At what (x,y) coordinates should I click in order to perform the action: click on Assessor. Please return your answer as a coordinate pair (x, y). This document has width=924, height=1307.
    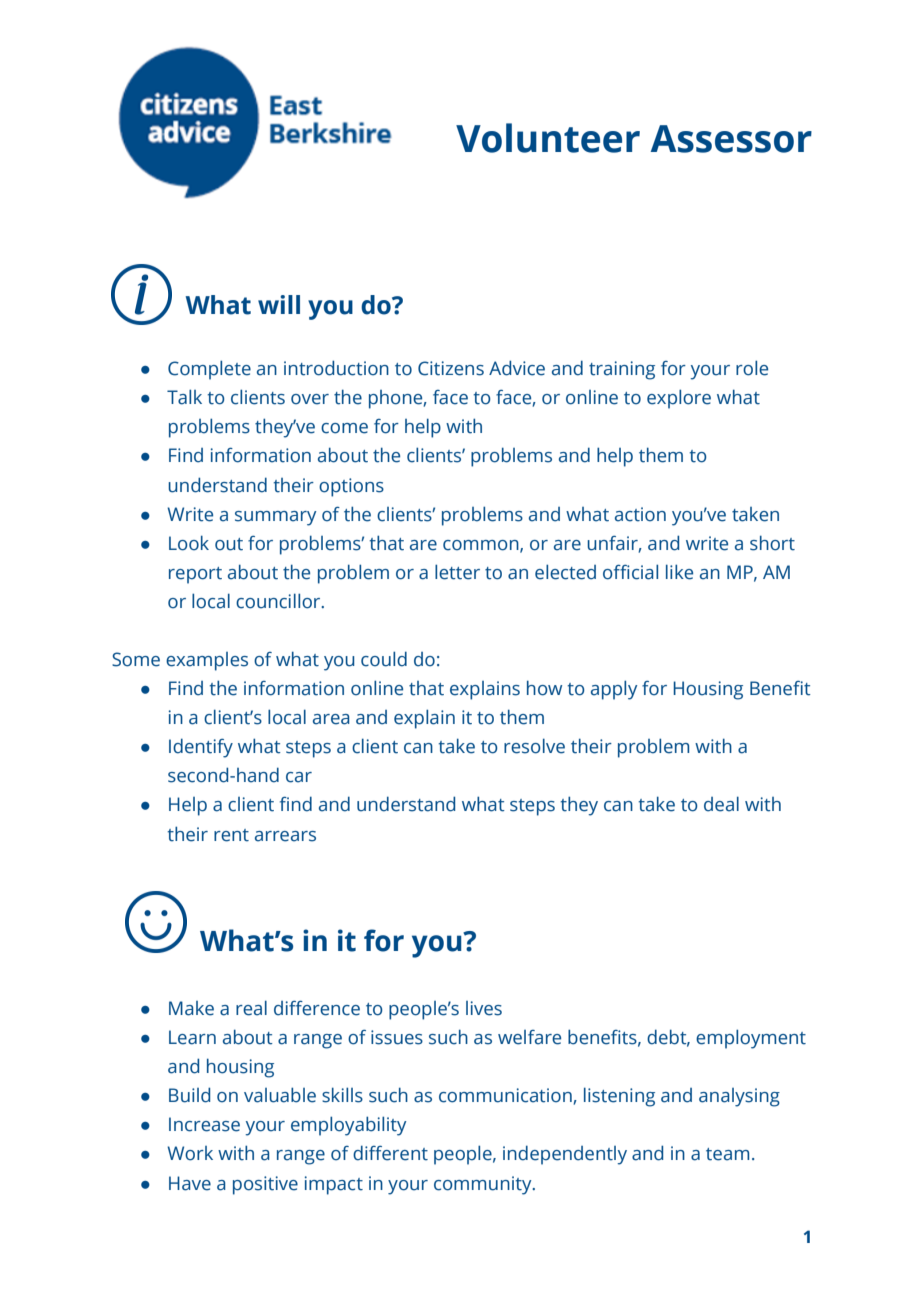
    Looking at the image, I should click on (731, 139).
